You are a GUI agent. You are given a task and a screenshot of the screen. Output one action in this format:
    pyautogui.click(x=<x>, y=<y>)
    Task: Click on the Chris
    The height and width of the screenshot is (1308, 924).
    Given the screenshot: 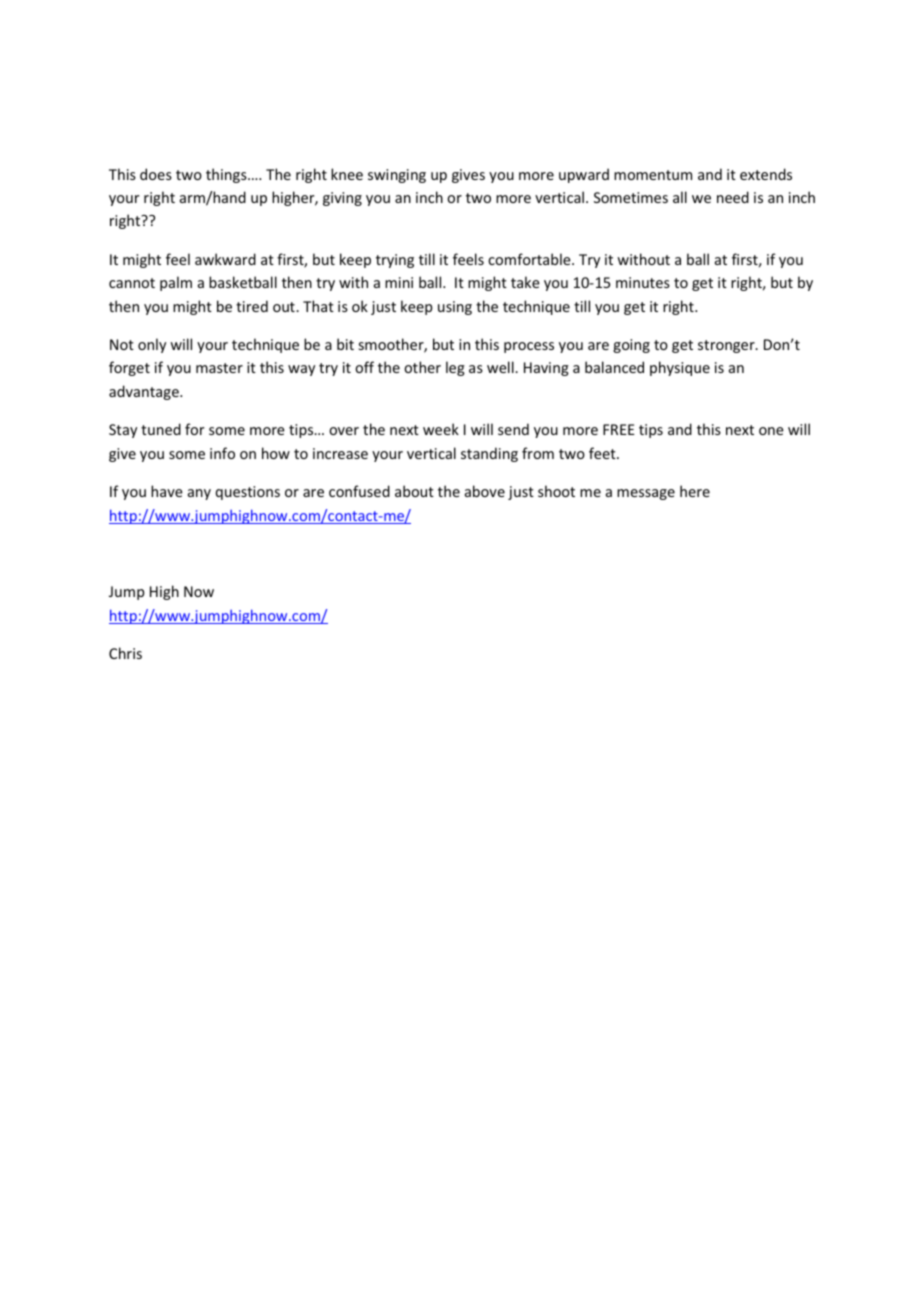 What is the action you would take?
    pyautogui.click(x=125, y=653)
